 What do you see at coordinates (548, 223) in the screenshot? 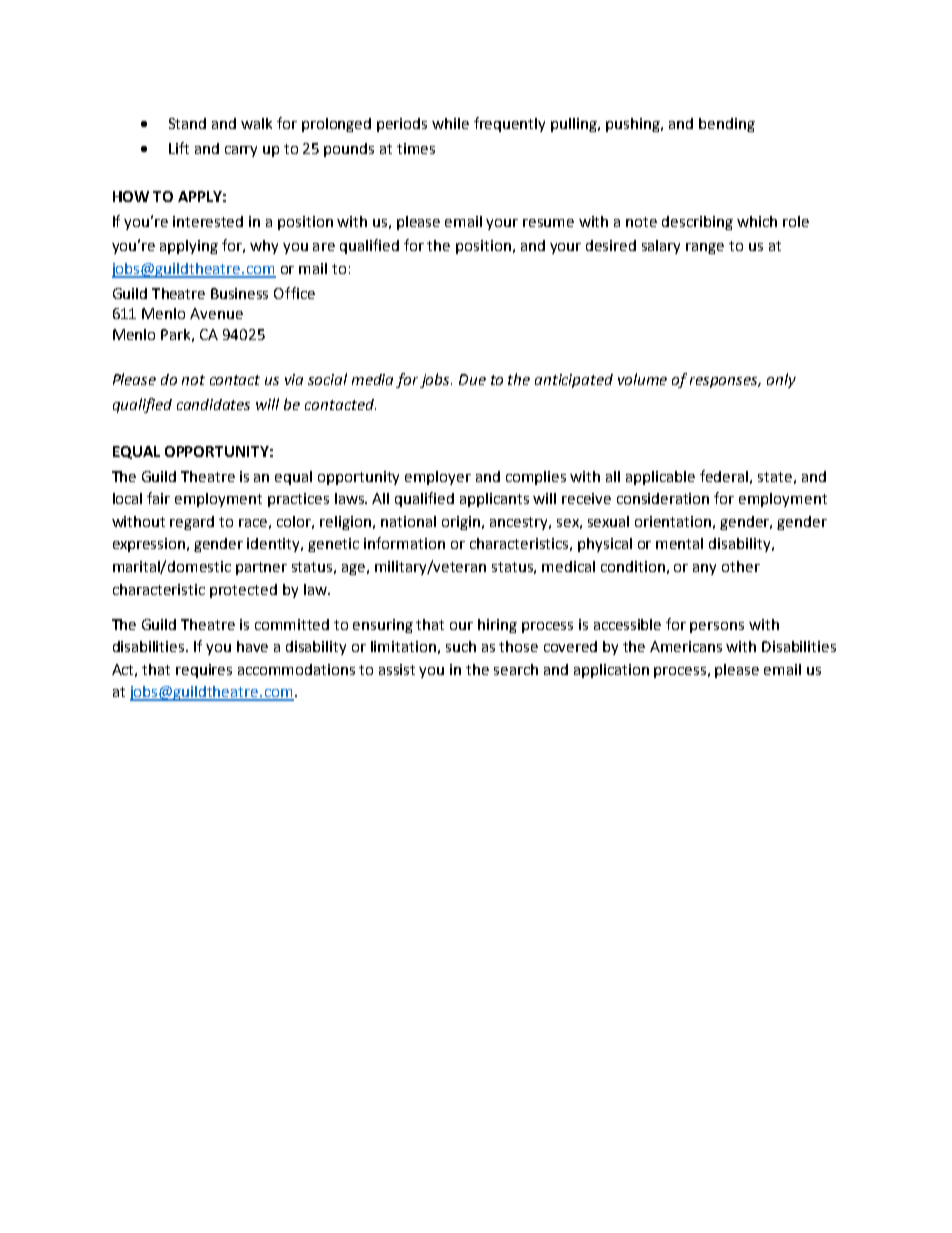
I see `resume` at bounding box center [548, 223].
